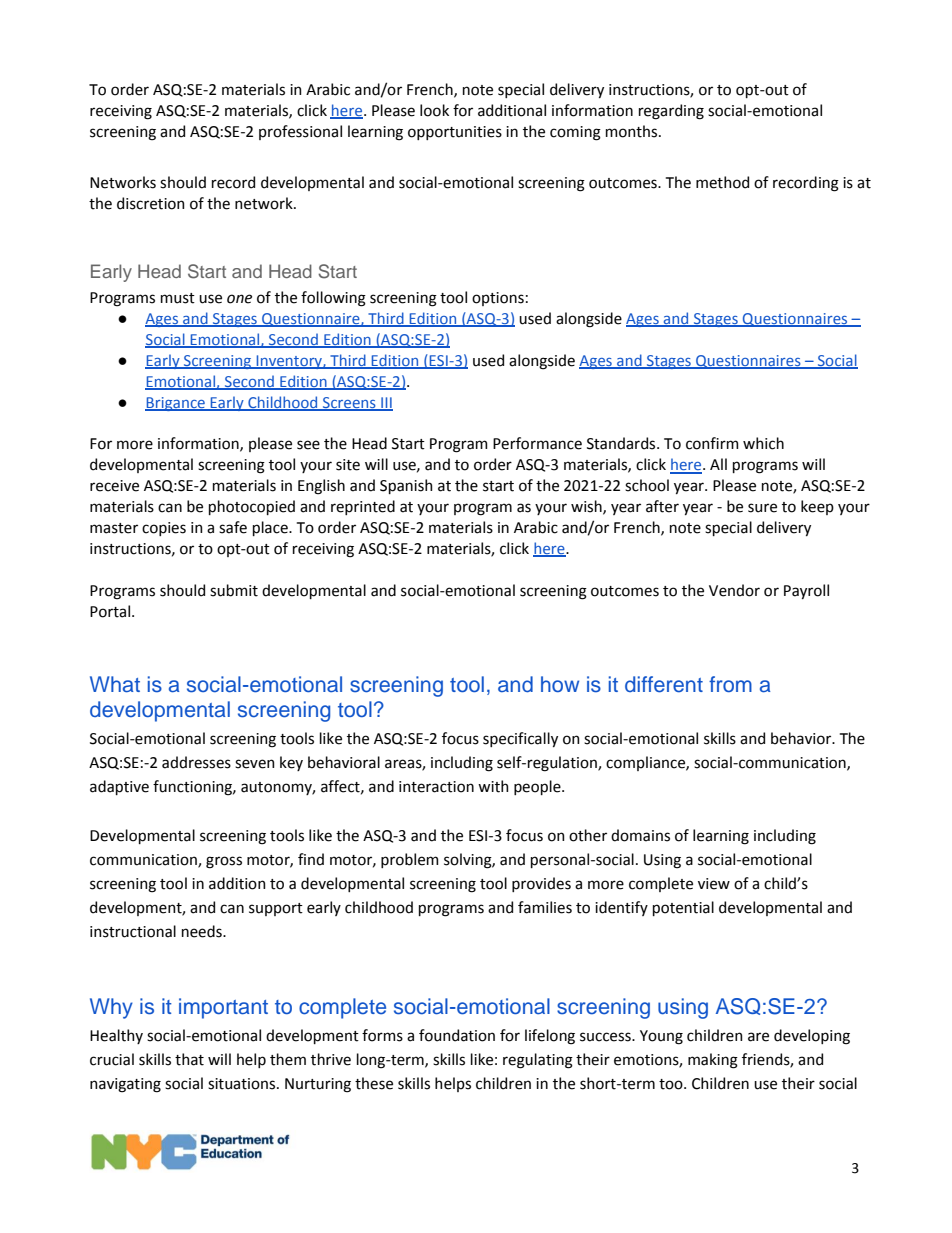 Image resolution: width=952 pixels, height=1233 pixels. What do you see at coordinates (734, 590) in the screenshot?
I see `Vendor` at bounding box center [734, 590].
